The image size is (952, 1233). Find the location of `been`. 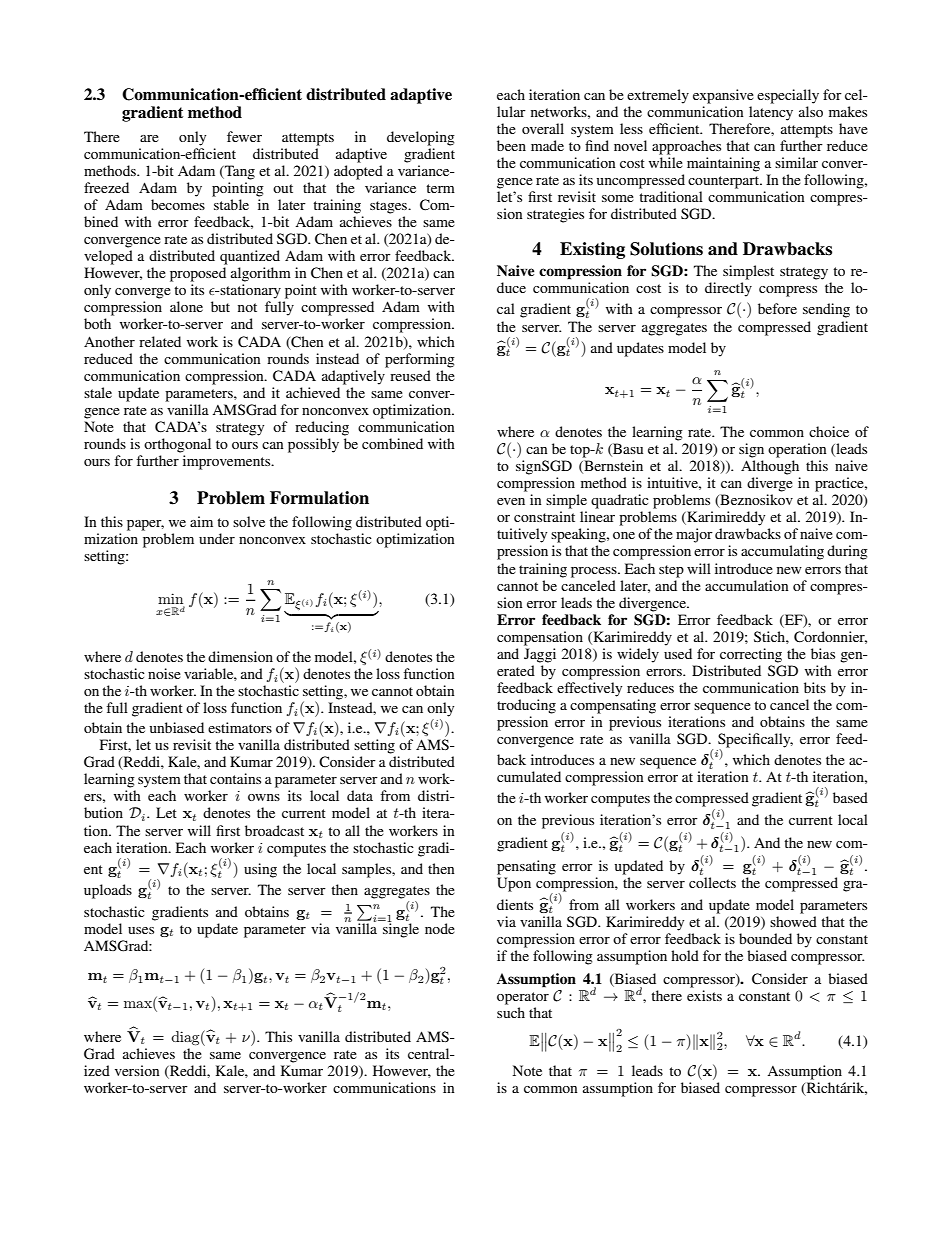

been is located at coordinates (511, 145).
